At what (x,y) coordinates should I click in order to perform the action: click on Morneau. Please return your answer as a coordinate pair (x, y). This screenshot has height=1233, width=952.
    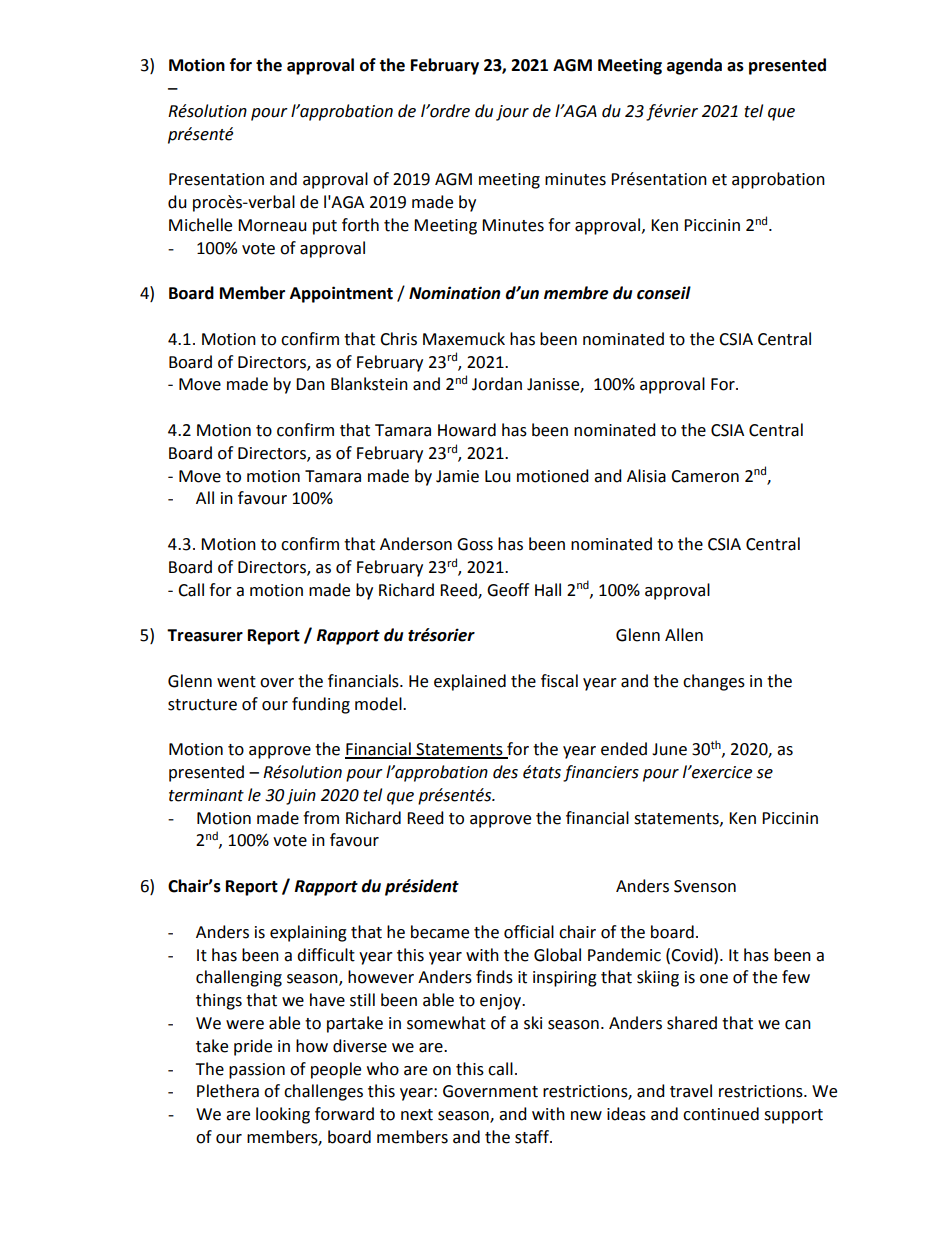
    Looking at the image, I should click on (272, 225).
